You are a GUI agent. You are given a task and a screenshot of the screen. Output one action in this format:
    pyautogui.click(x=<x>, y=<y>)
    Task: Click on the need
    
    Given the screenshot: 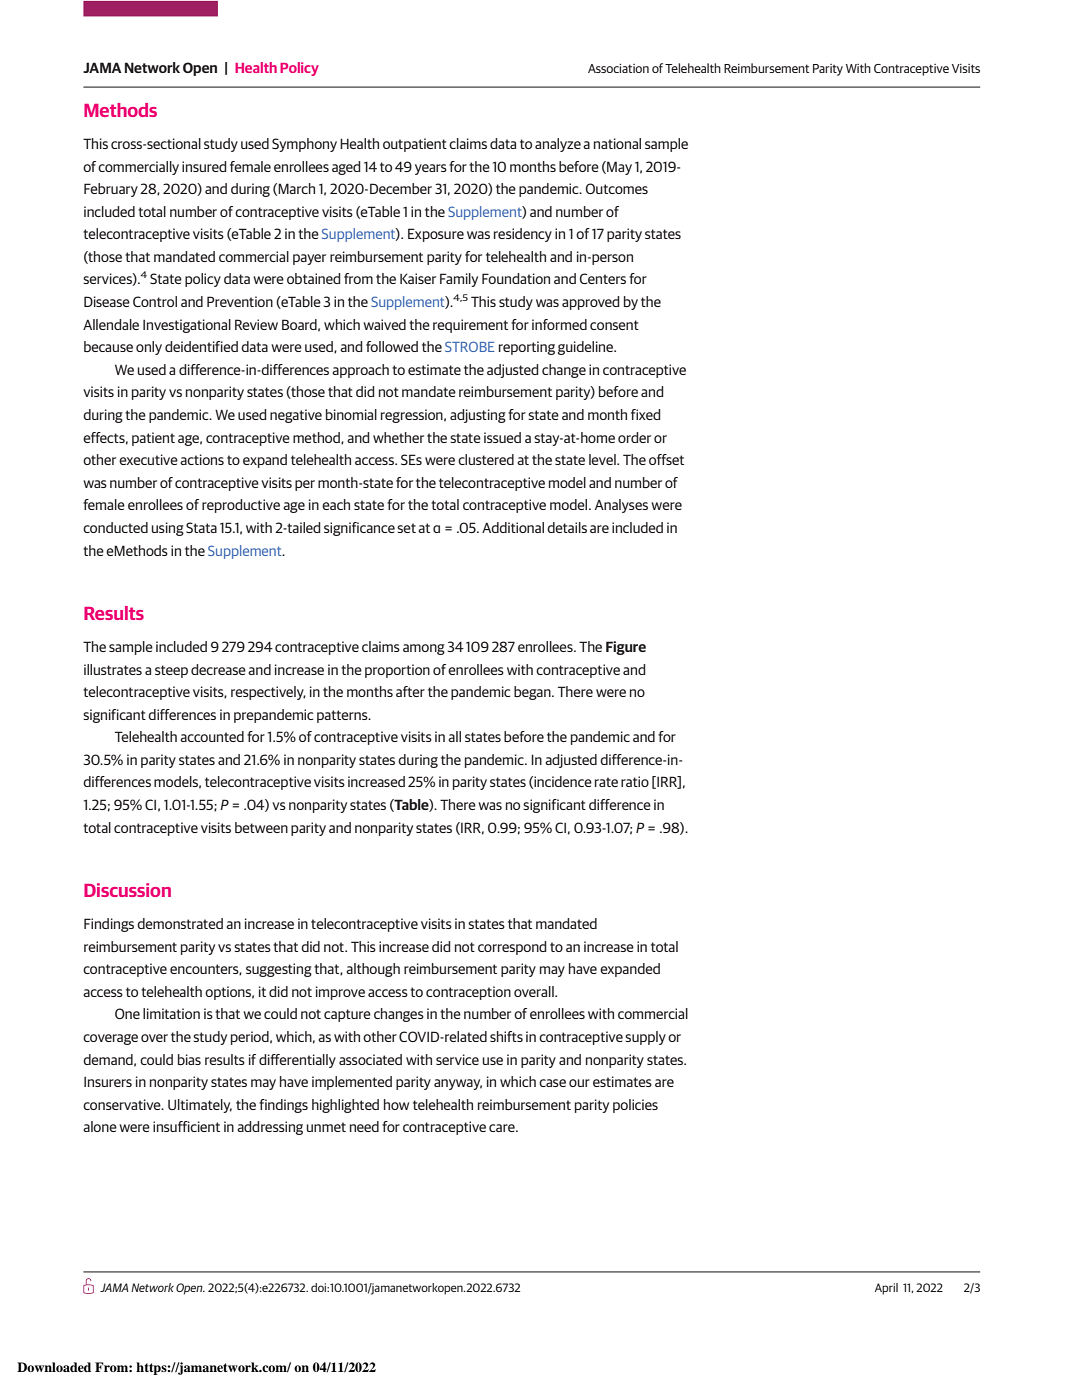 What is the action you would take?
    pyautogui.click(x=364, y=1126)
